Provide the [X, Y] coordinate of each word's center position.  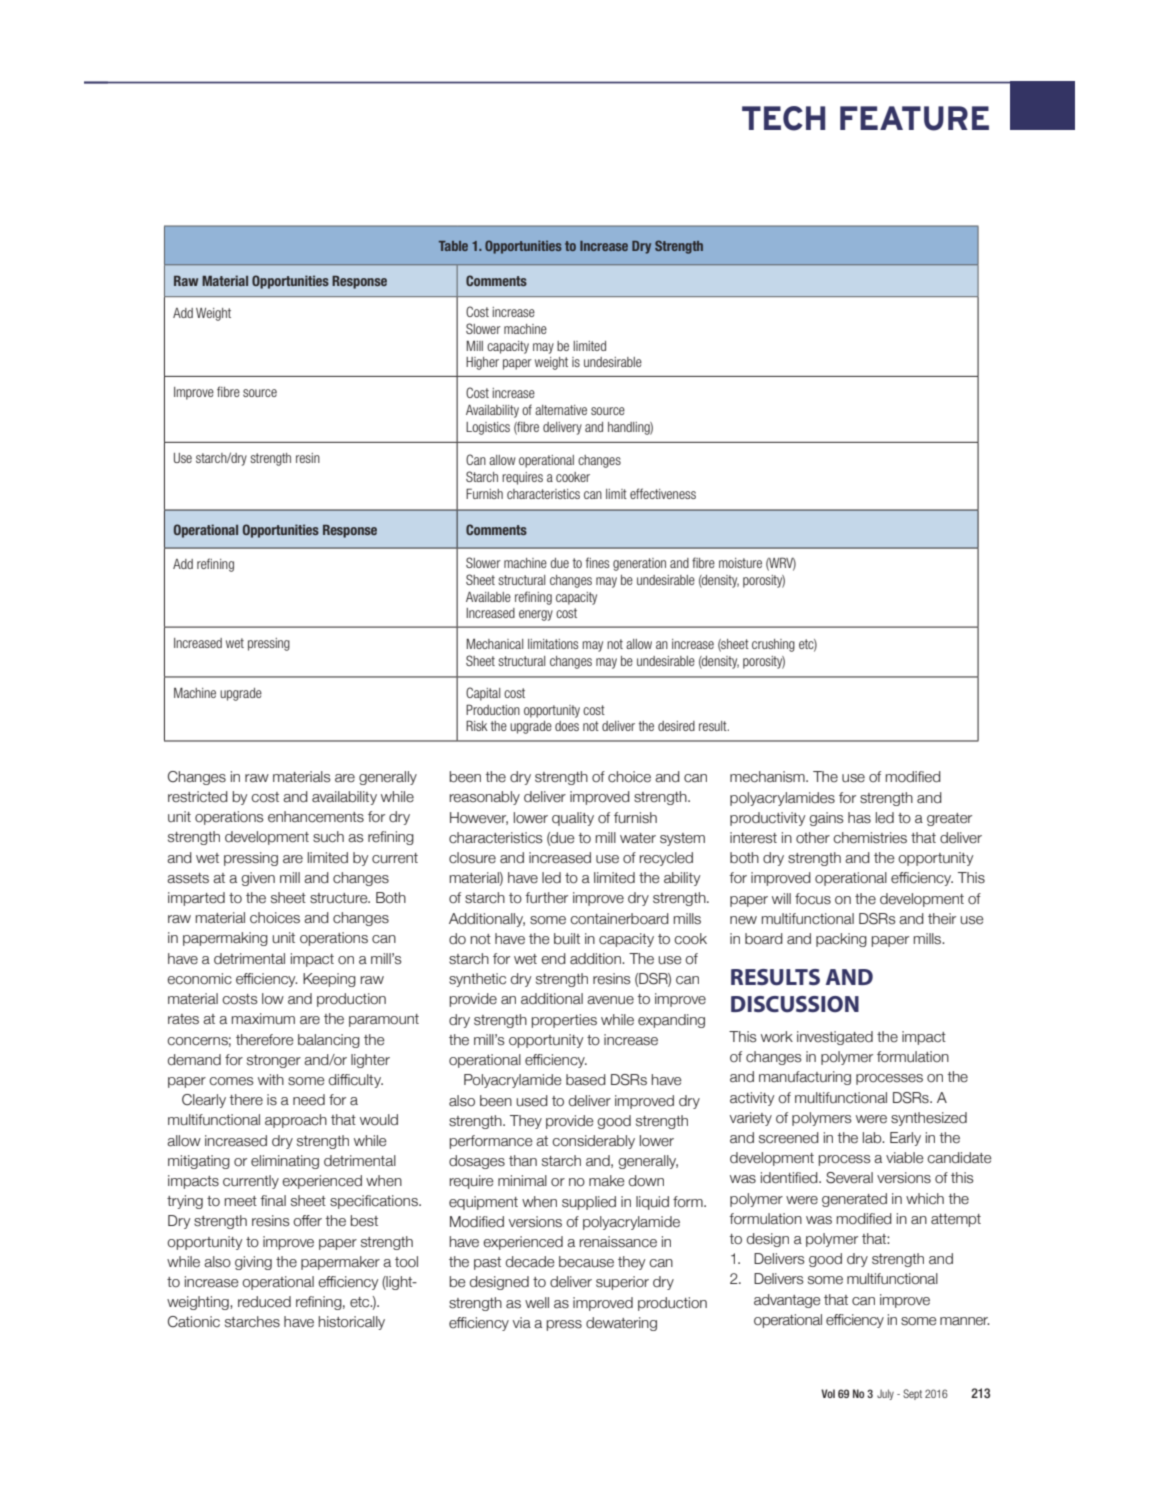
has [859, 818]
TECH [783, 118]
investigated [835, 1038]
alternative [561, 410]
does [567, 726]
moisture [740, 563]
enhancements [316, 817]
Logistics [488, 428]
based [586, 1080]
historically [351, 1323]
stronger [274, 1061]
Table [453, 246]
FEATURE [914, 118]
